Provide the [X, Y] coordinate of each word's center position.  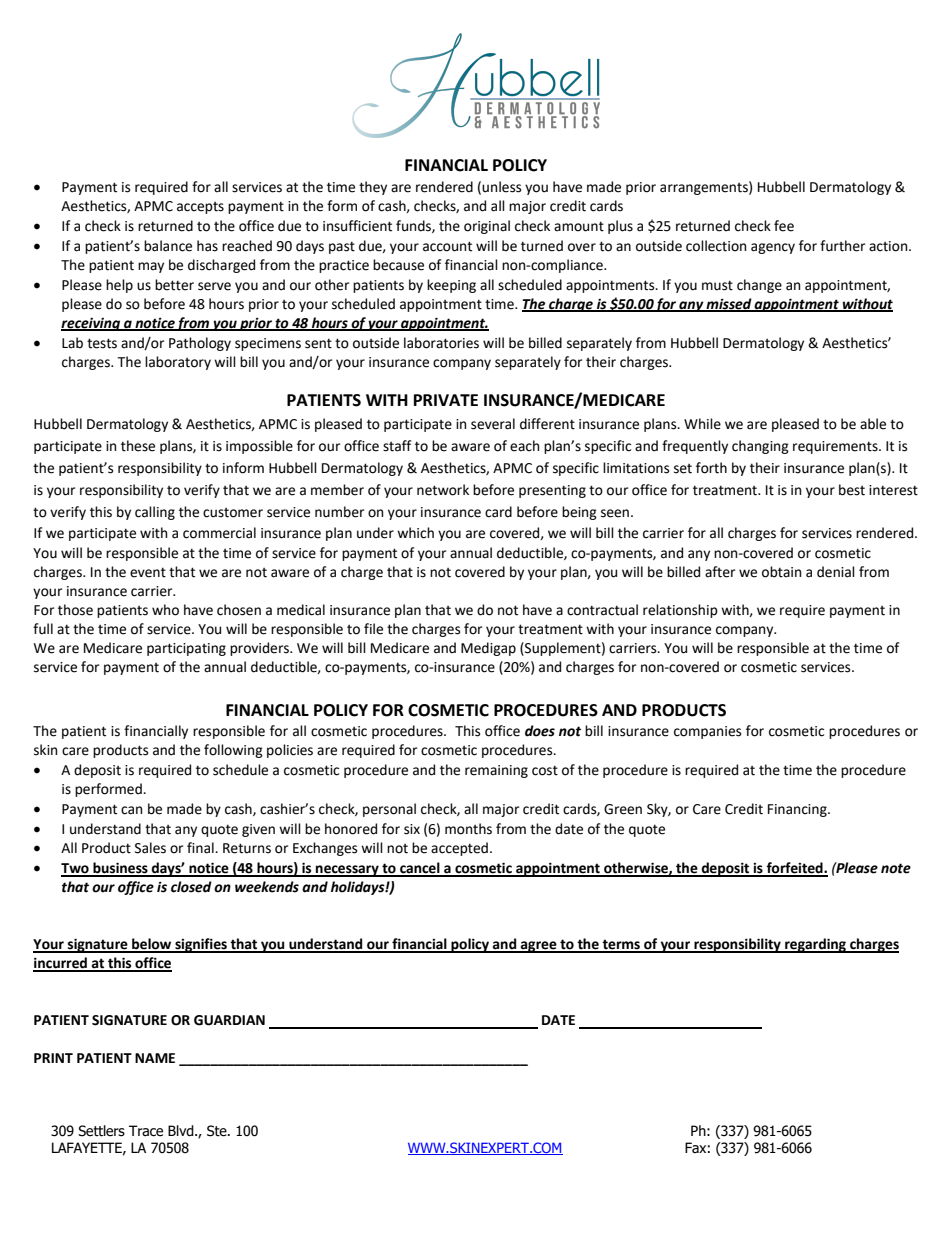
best [852, 490]
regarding [816, 945]
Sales [150, 848]
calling [155, 513]
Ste [218, 1131]
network [443, 490]
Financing [798, 810]
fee [784, 226]
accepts [200, 208]
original [487, 227]
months [468, 829]
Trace [146, 1131]
